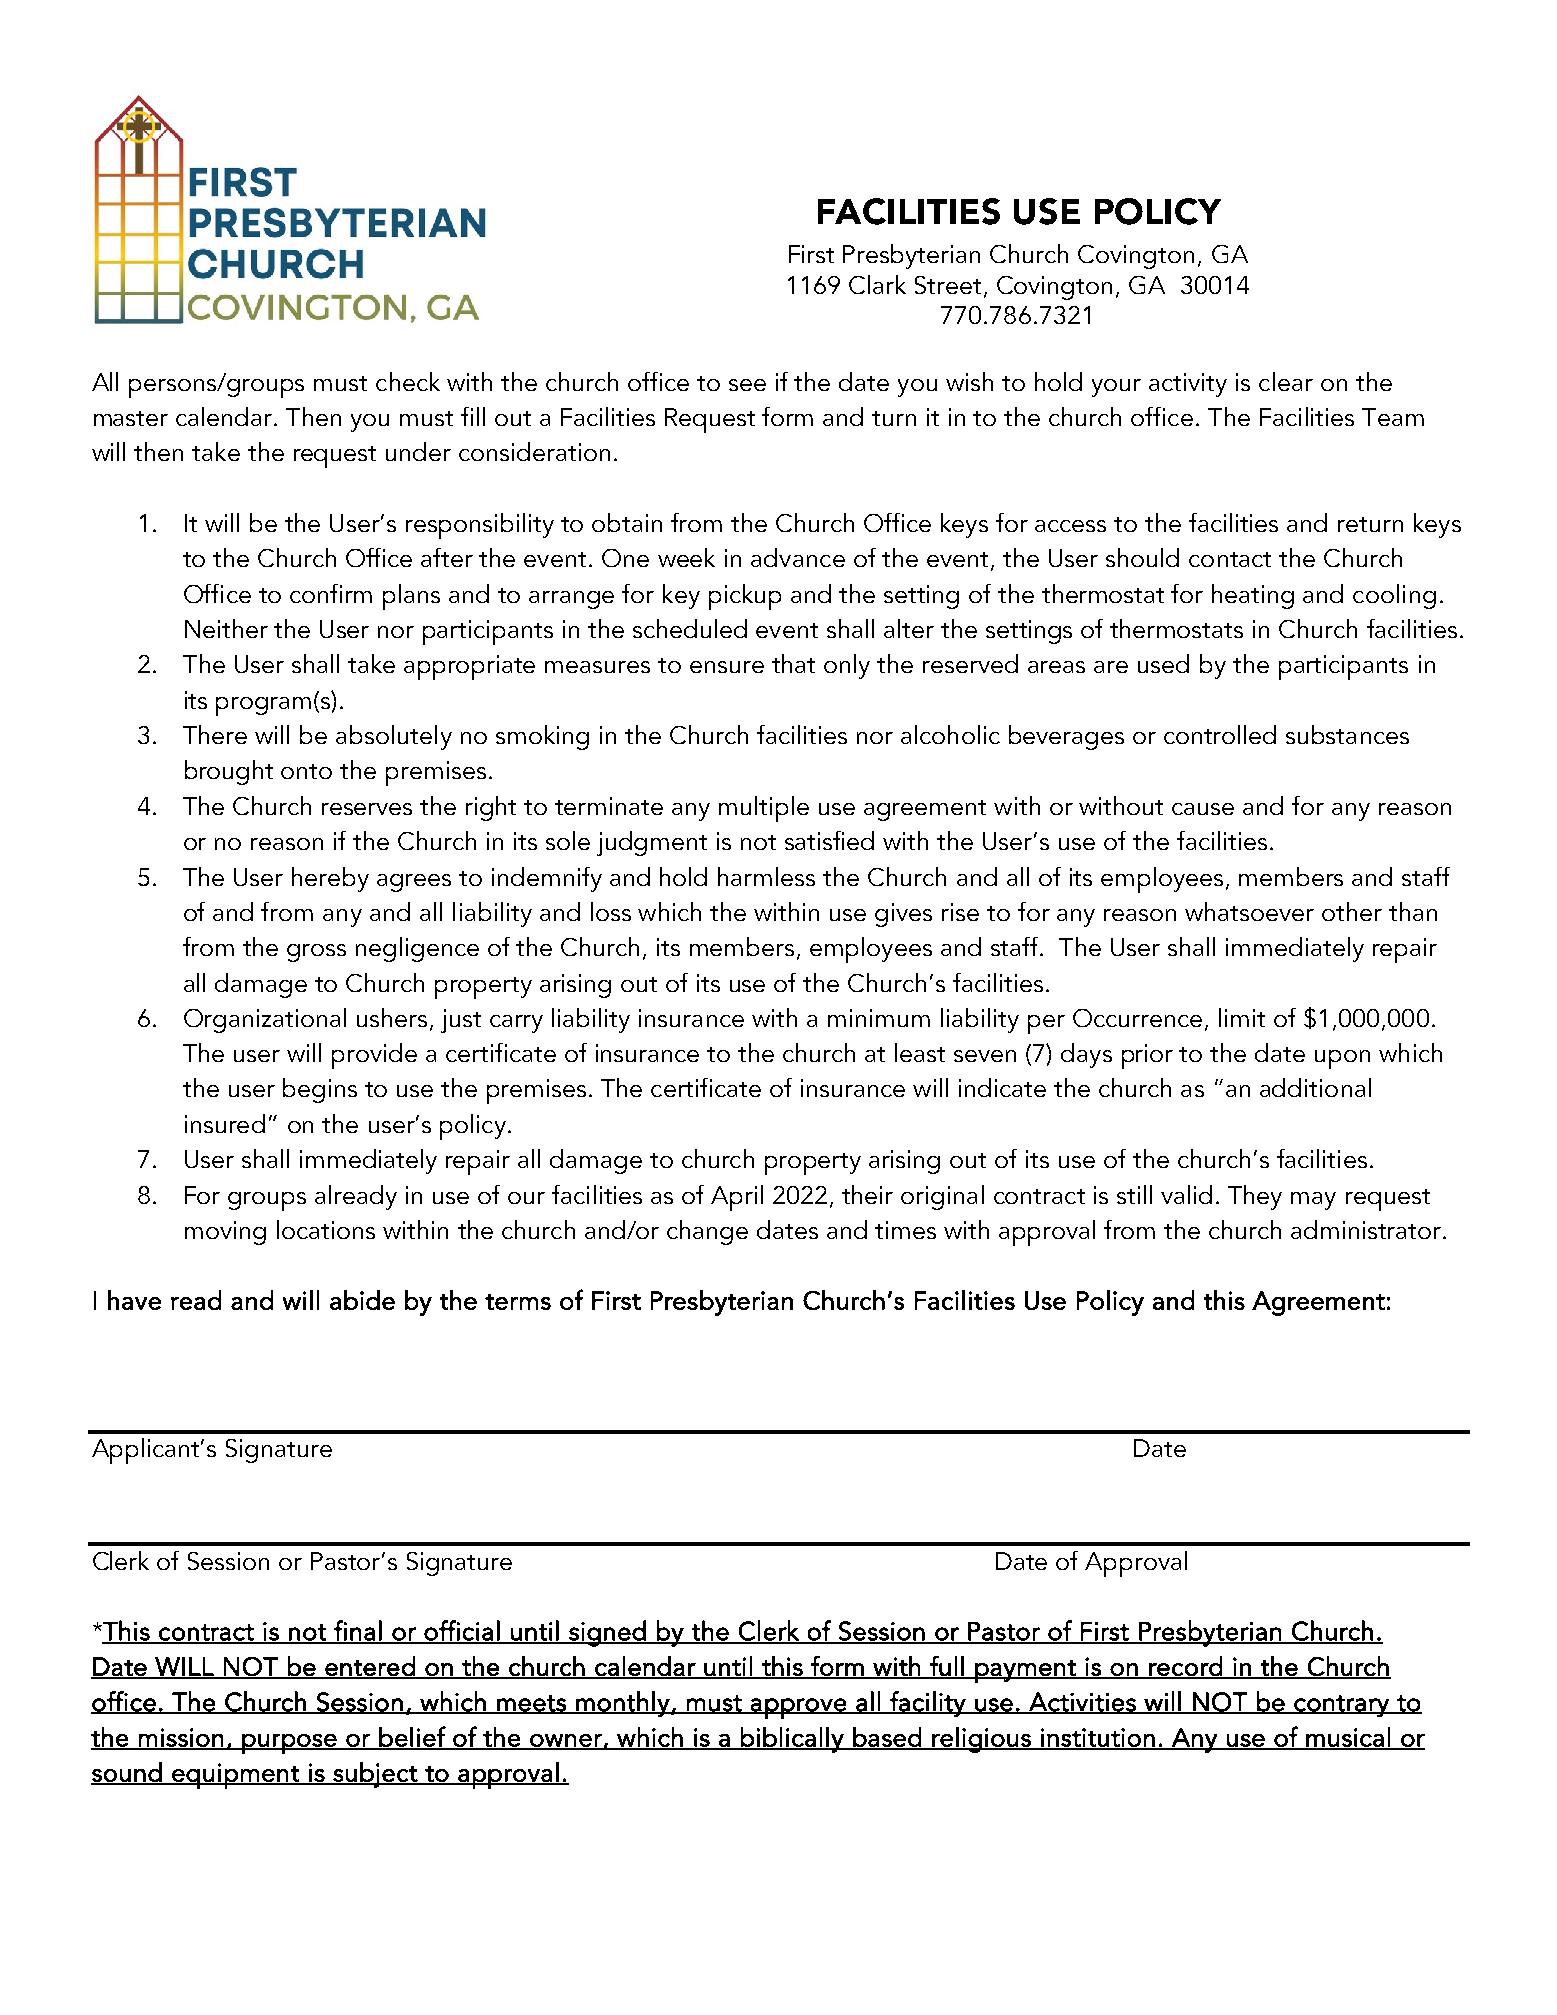 This document has height=2015, width=1557. I want to click on see, so click(747, 385).
